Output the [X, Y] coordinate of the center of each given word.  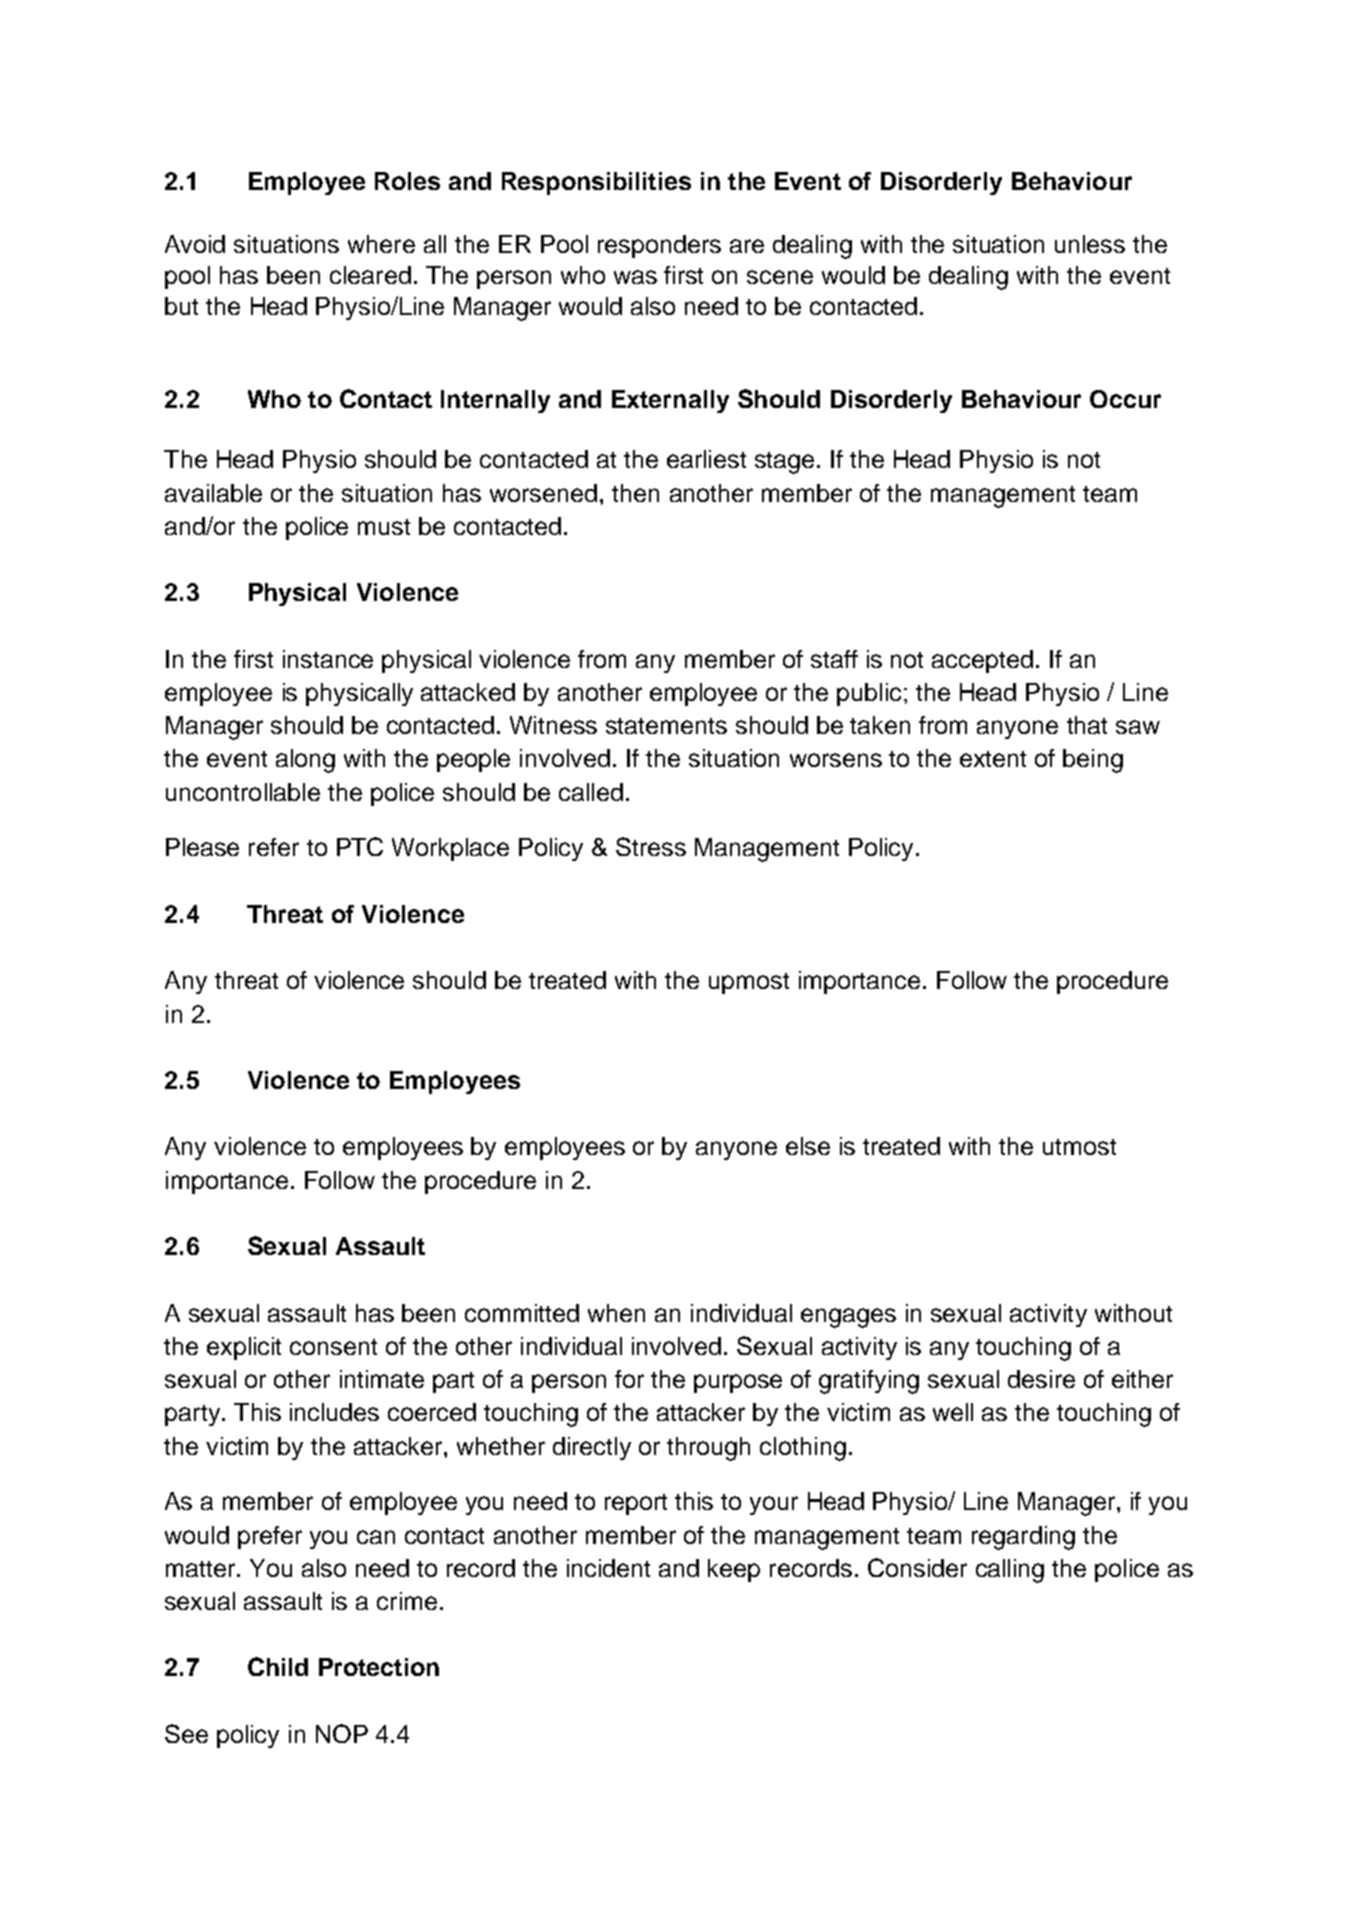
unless [1090, 244]
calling [1010, 1571]
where [381, 244]
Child [278, 1666]
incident [608, 1568]
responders [659, 246]
